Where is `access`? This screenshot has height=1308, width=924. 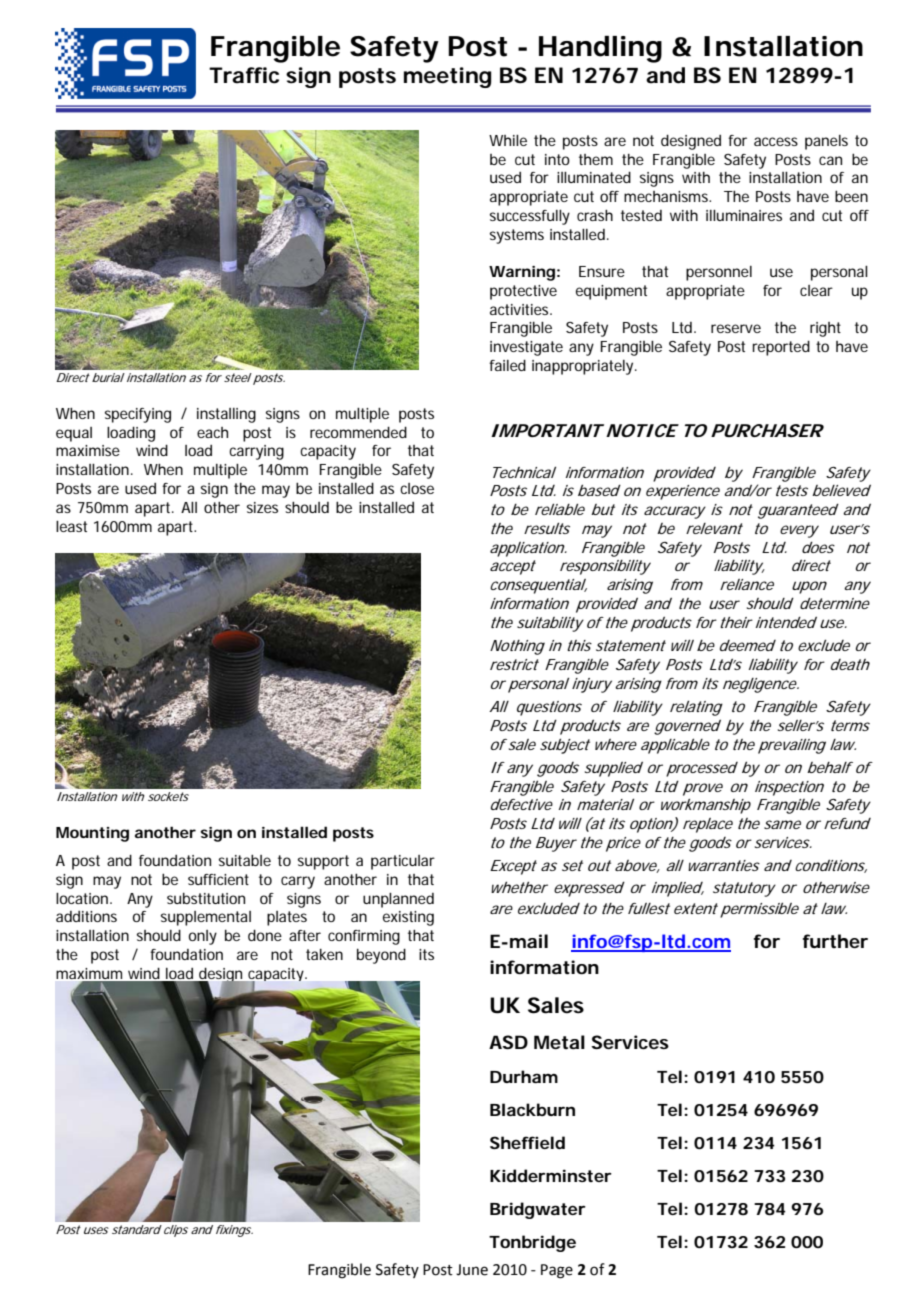
access is located at coordinates (776, 141).
